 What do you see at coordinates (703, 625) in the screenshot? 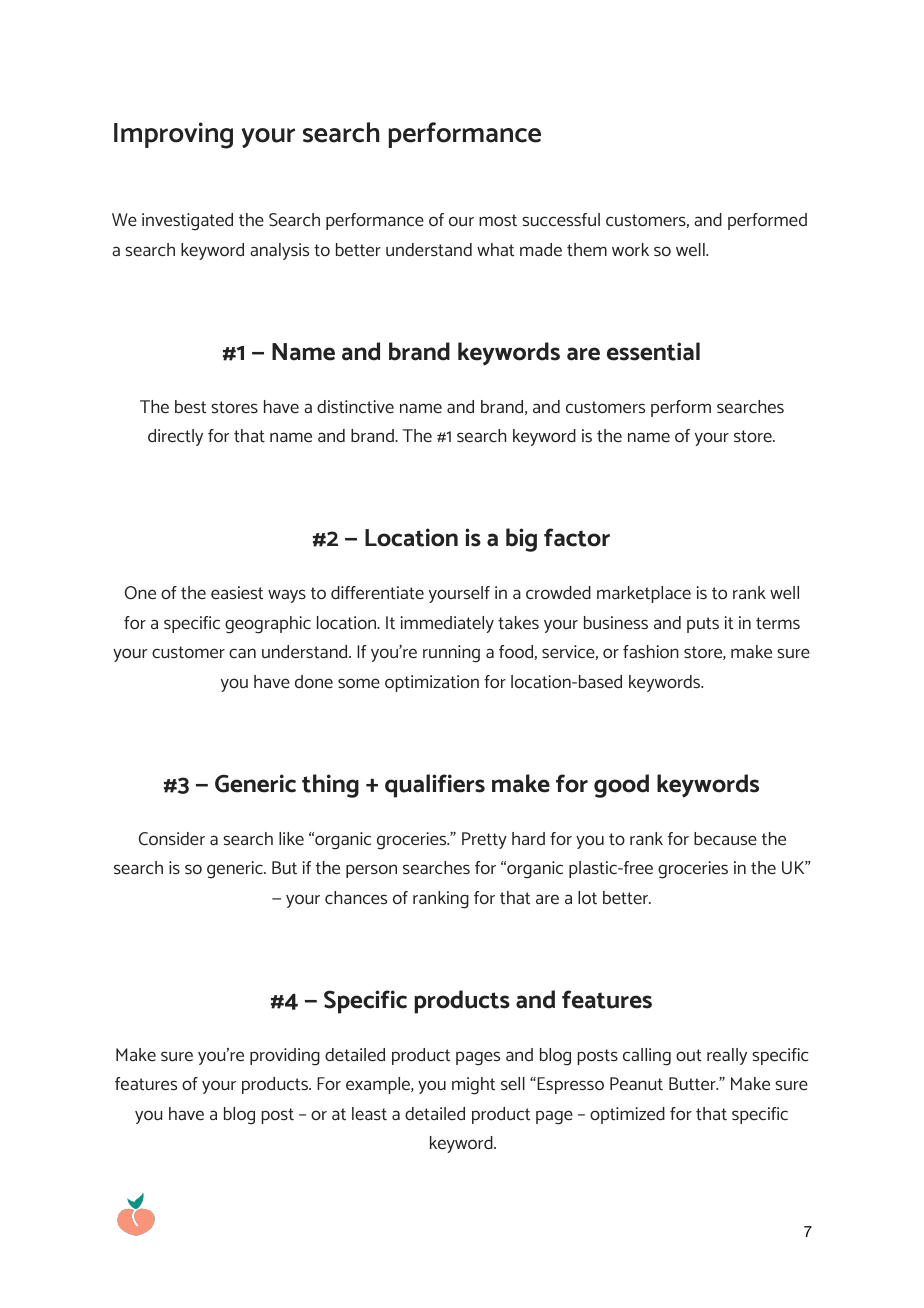
I see `puts` at bounding box center [703, 625].
